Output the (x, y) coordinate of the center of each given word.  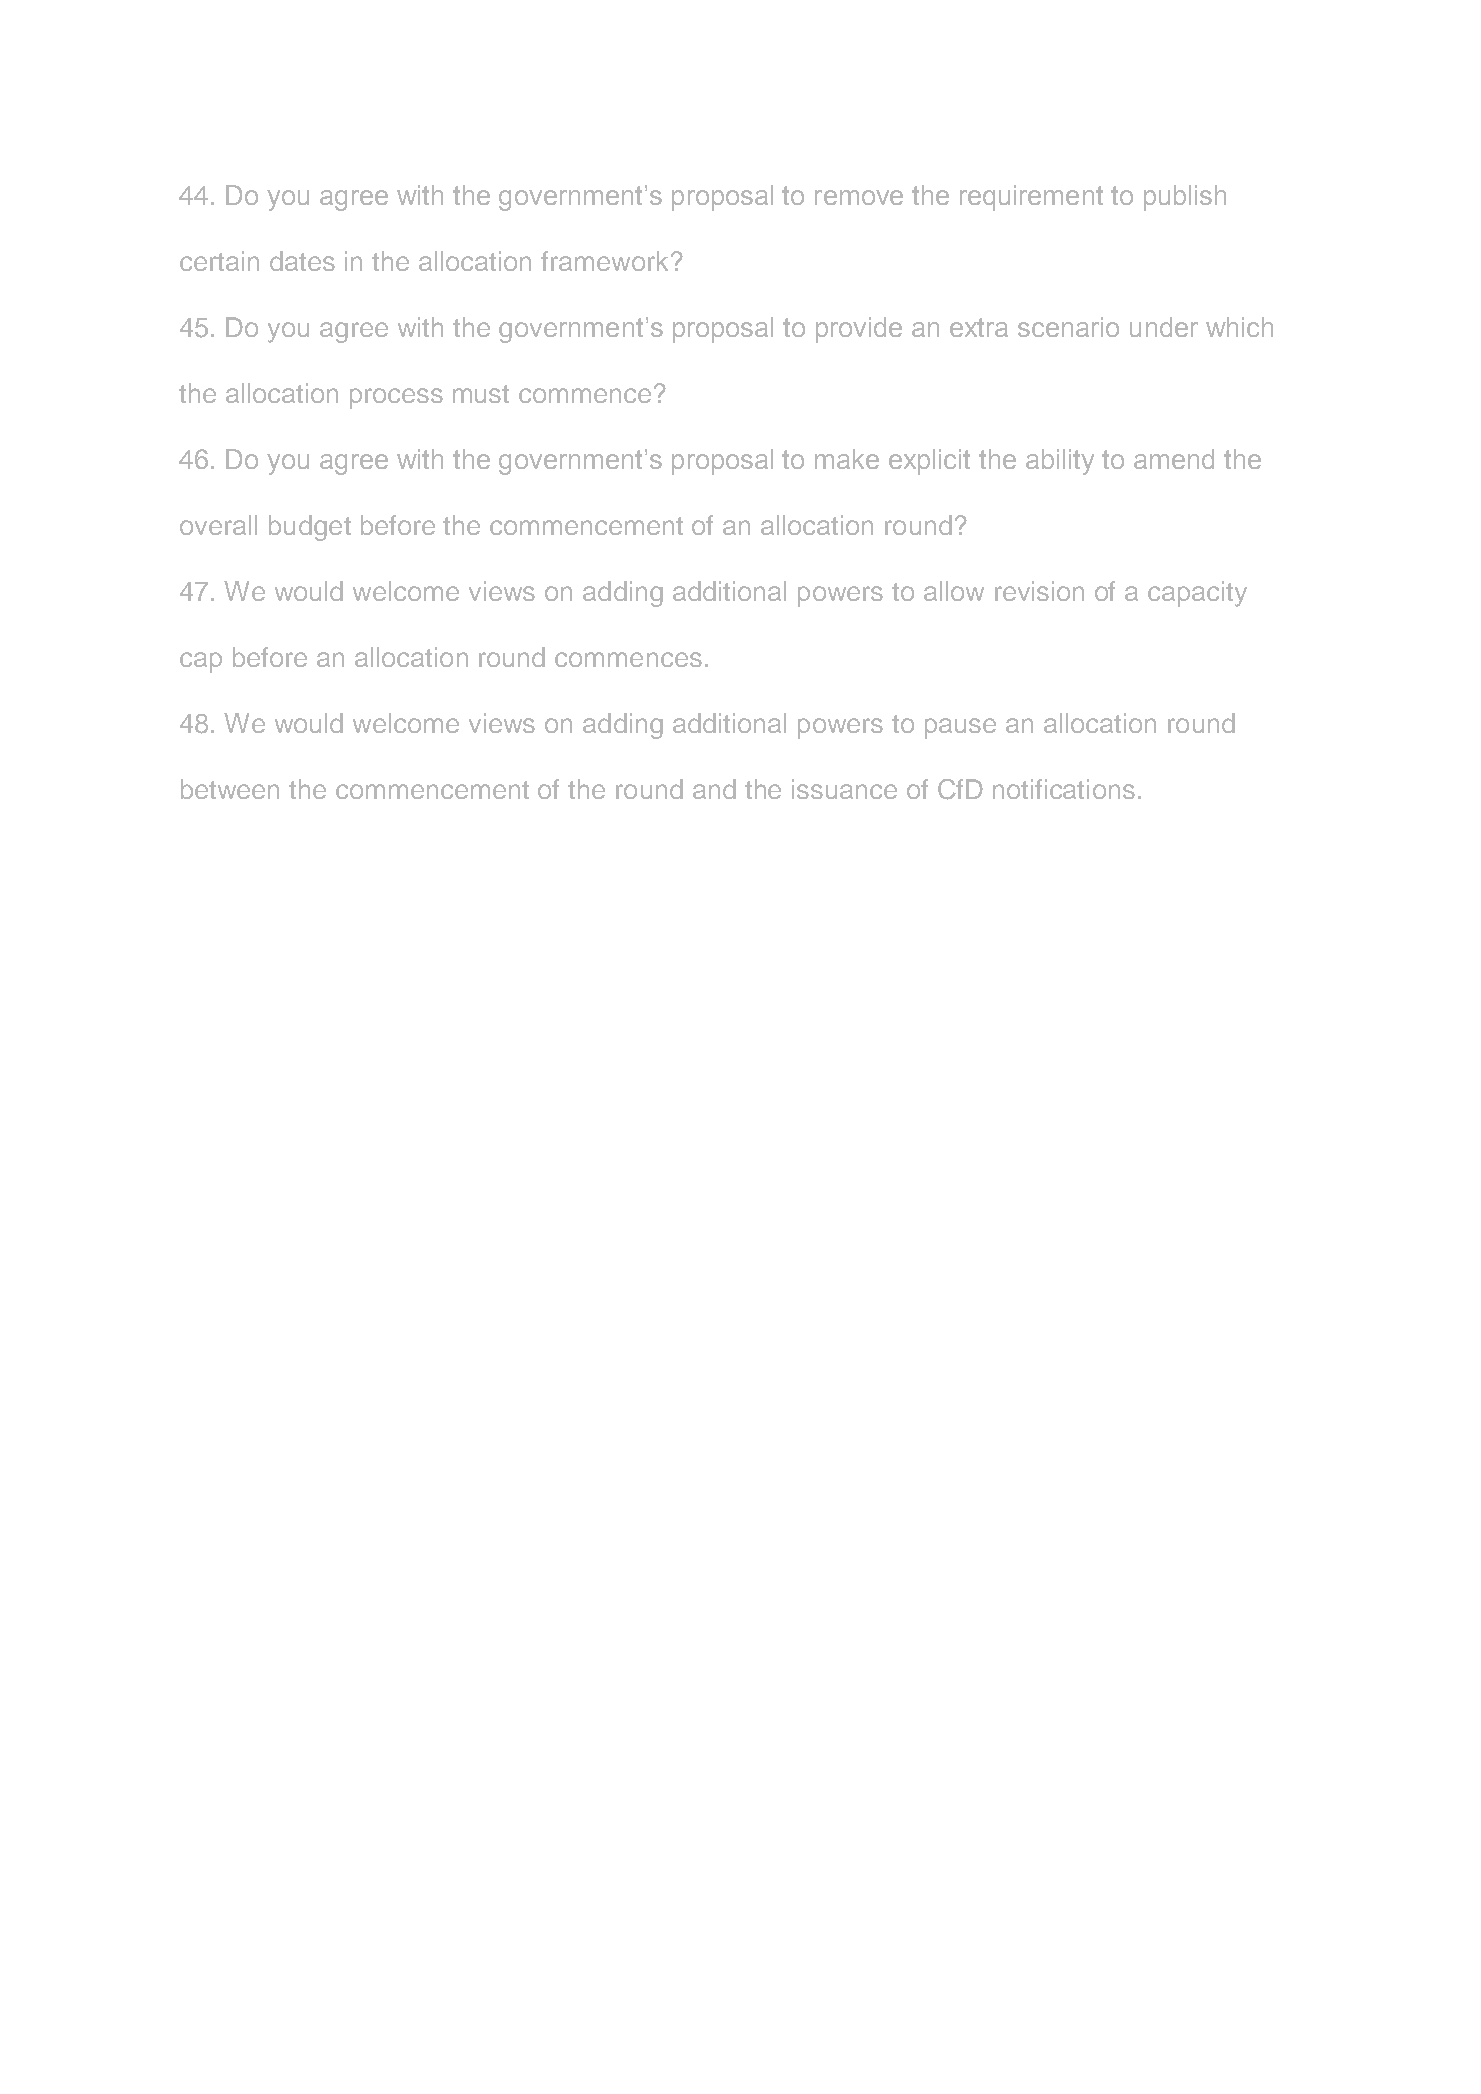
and (714, 789)
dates (302, 261)
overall (218, 525)
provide (859, 330)
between (230, 789)
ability (1060, 462)
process (396, 398)
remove (859, 197)
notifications (1064, 789)
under (1164, 327)
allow (954, 591)
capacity (1197, 594)
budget (310, 528)
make (847, 459)
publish (1185, 198)
